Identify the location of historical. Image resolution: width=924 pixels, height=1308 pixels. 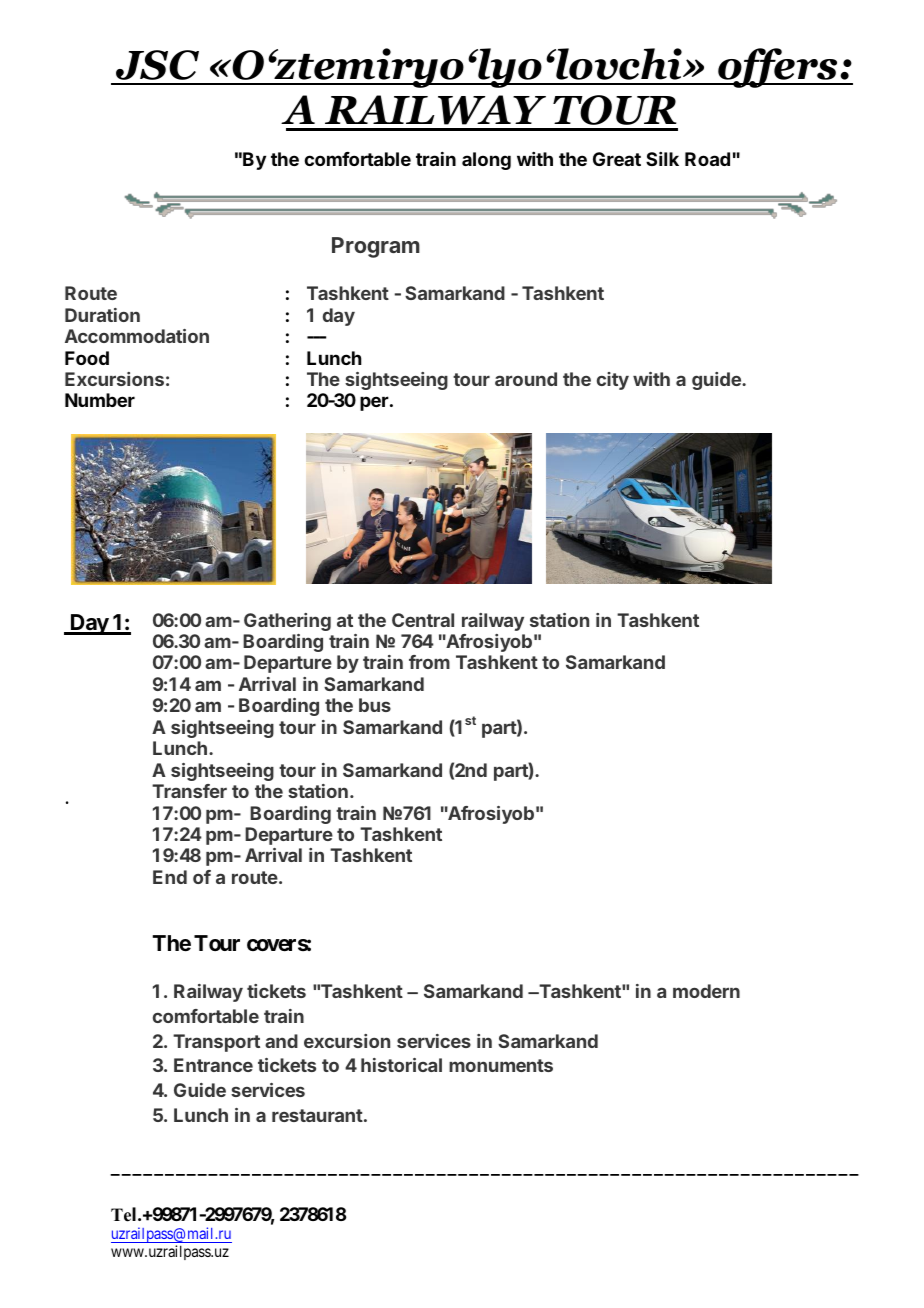
(401, 1065).
